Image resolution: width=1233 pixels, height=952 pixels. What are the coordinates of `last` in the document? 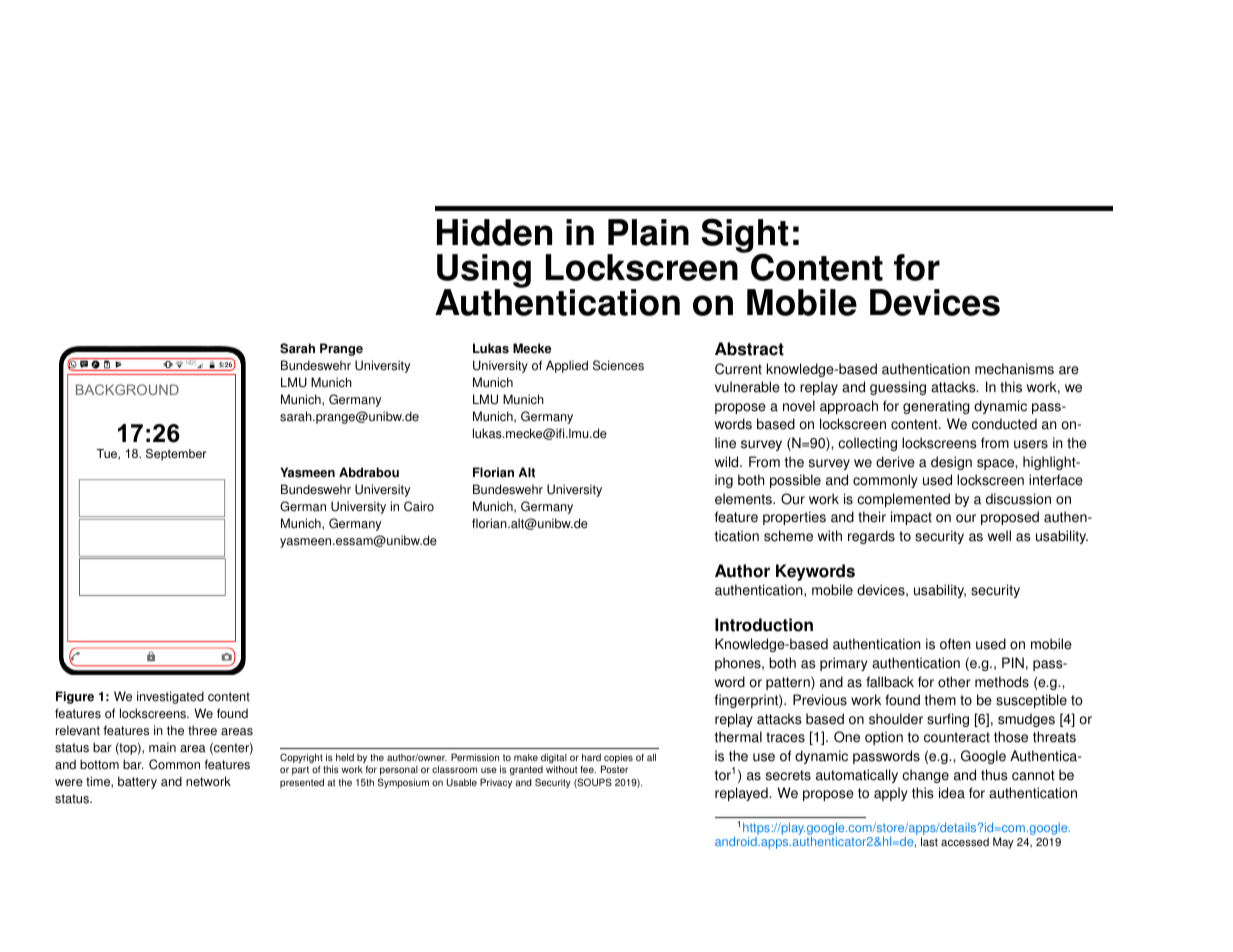 It's located at (929, 842).
